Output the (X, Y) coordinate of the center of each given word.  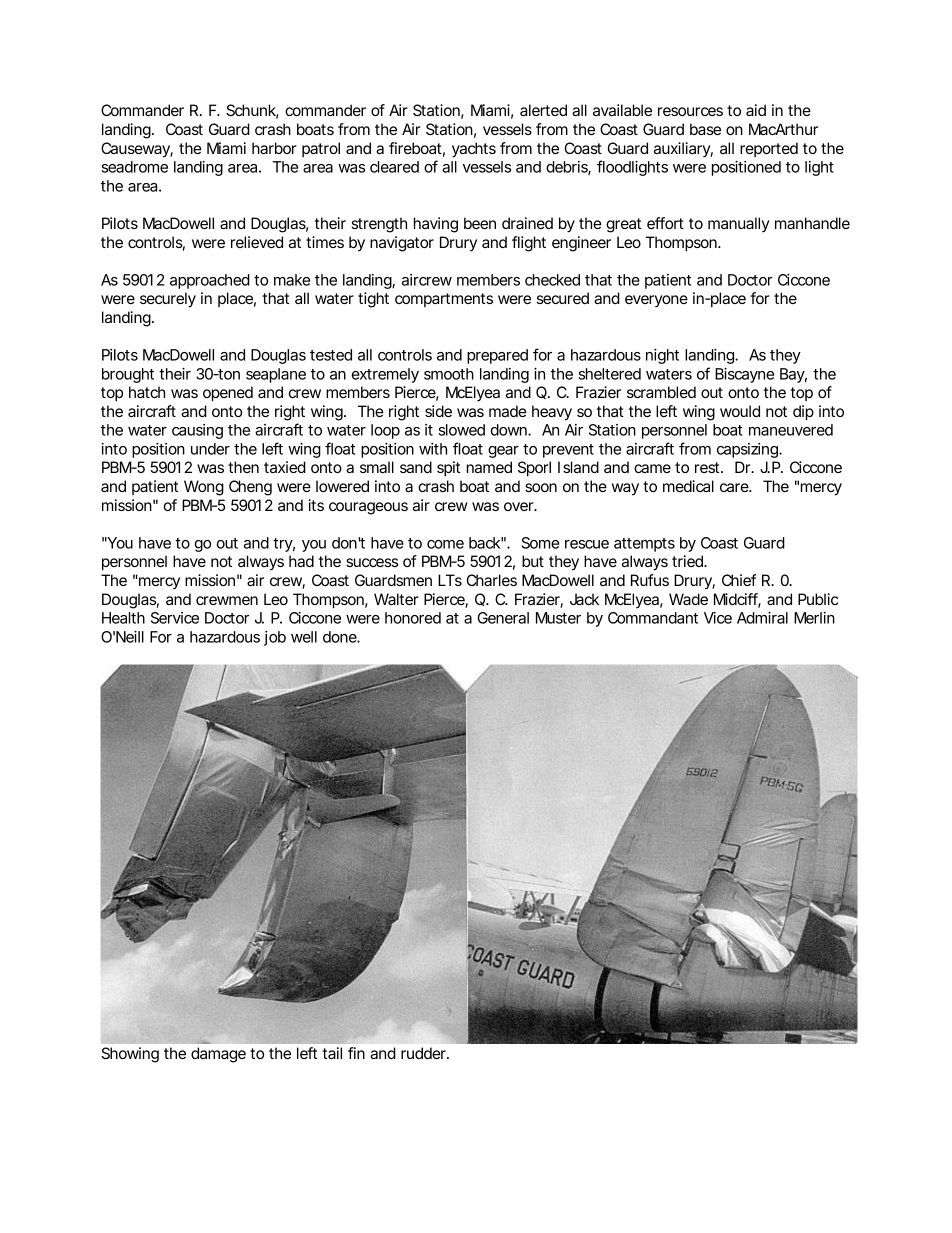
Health (123, 618)
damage (218, 1055)
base (705, 129)
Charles (492, 580)
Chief (739, 580)
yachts (474, 150)
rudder (425, 1053)
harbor (274, 148)
